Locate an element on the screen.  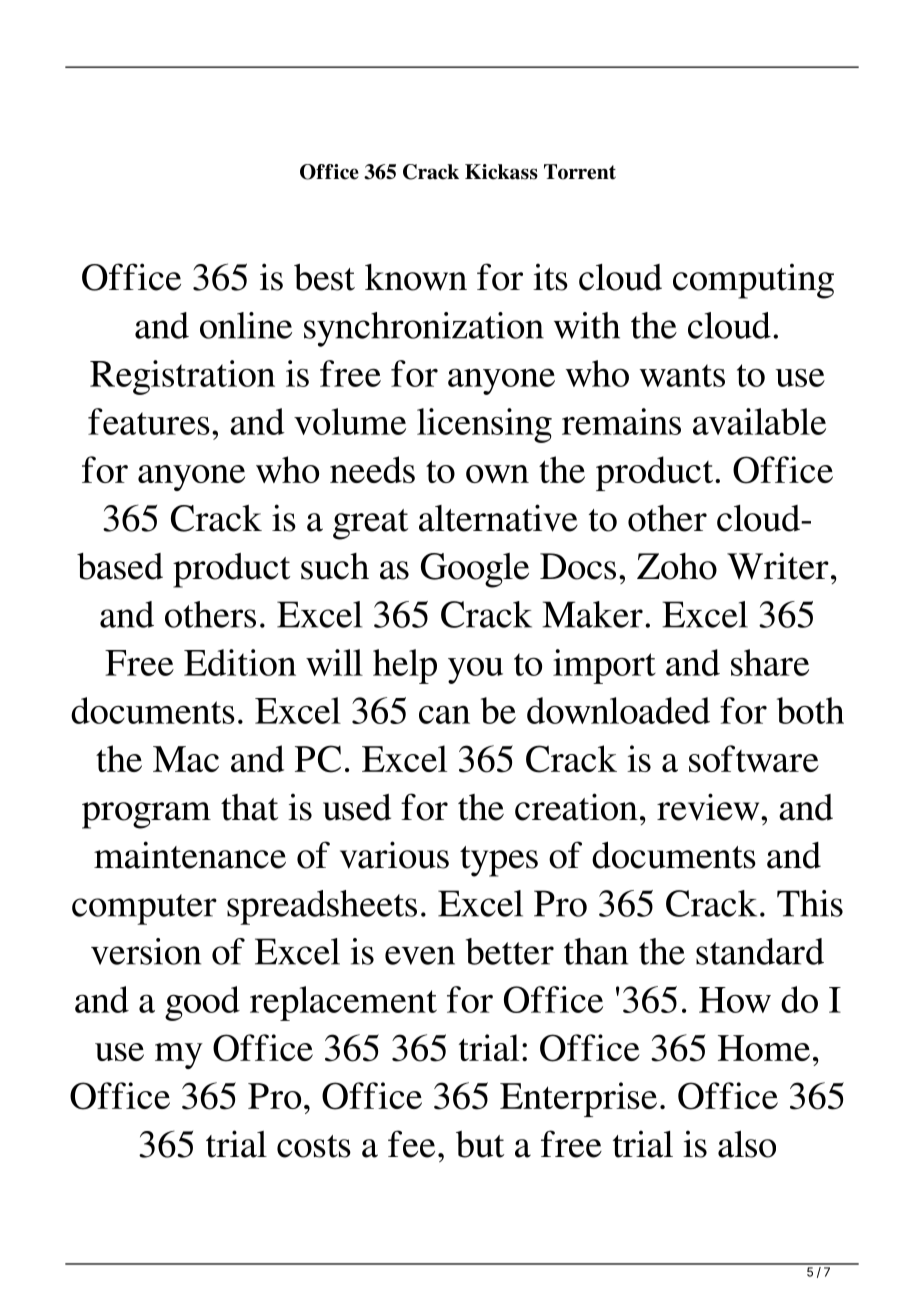
computing is located at coordinates (753, 281).
